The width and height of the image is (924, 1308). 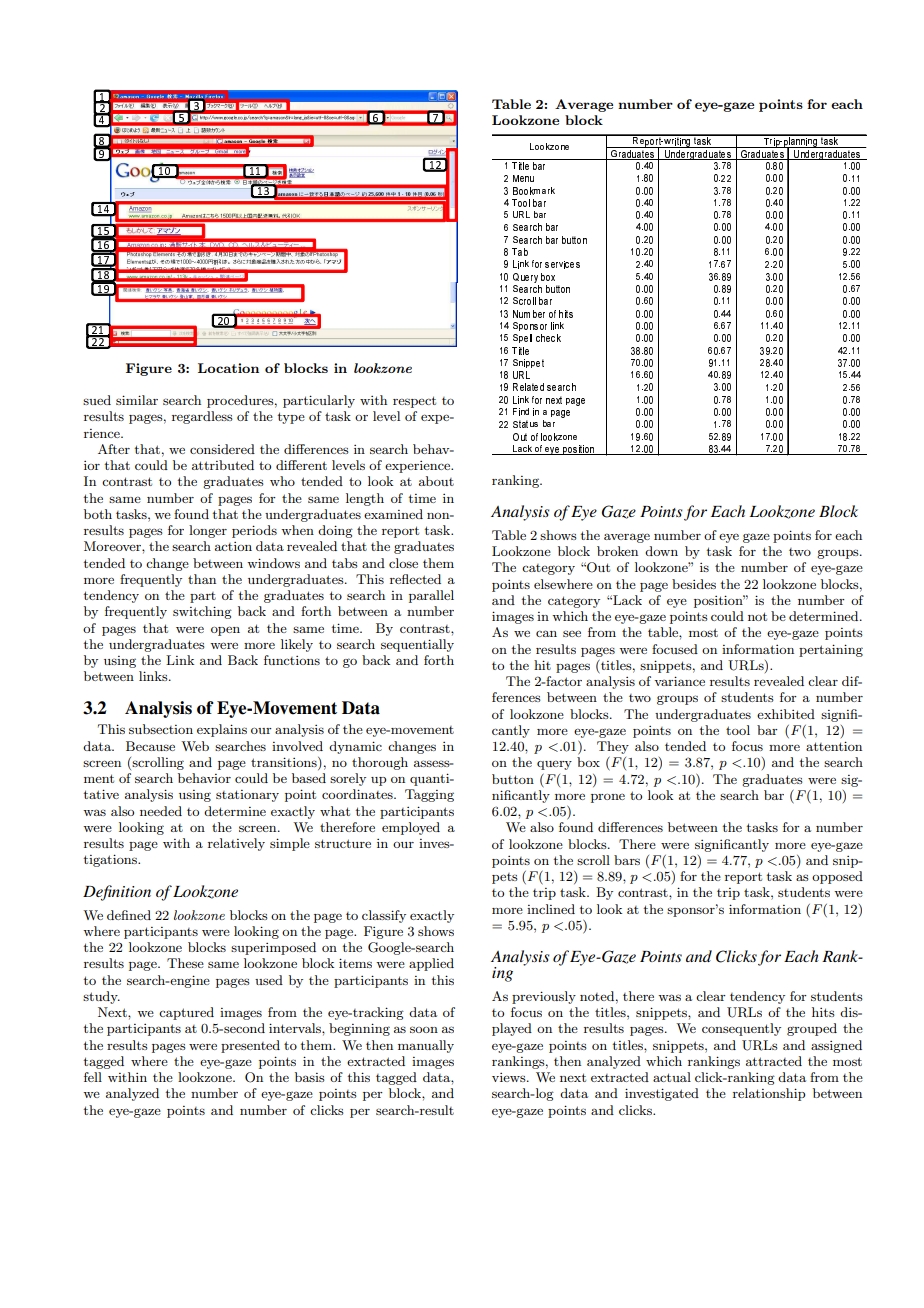 What do you see at coordinates (414, 402) in the image?
I see `respect` at bounding box center [414, 402].
